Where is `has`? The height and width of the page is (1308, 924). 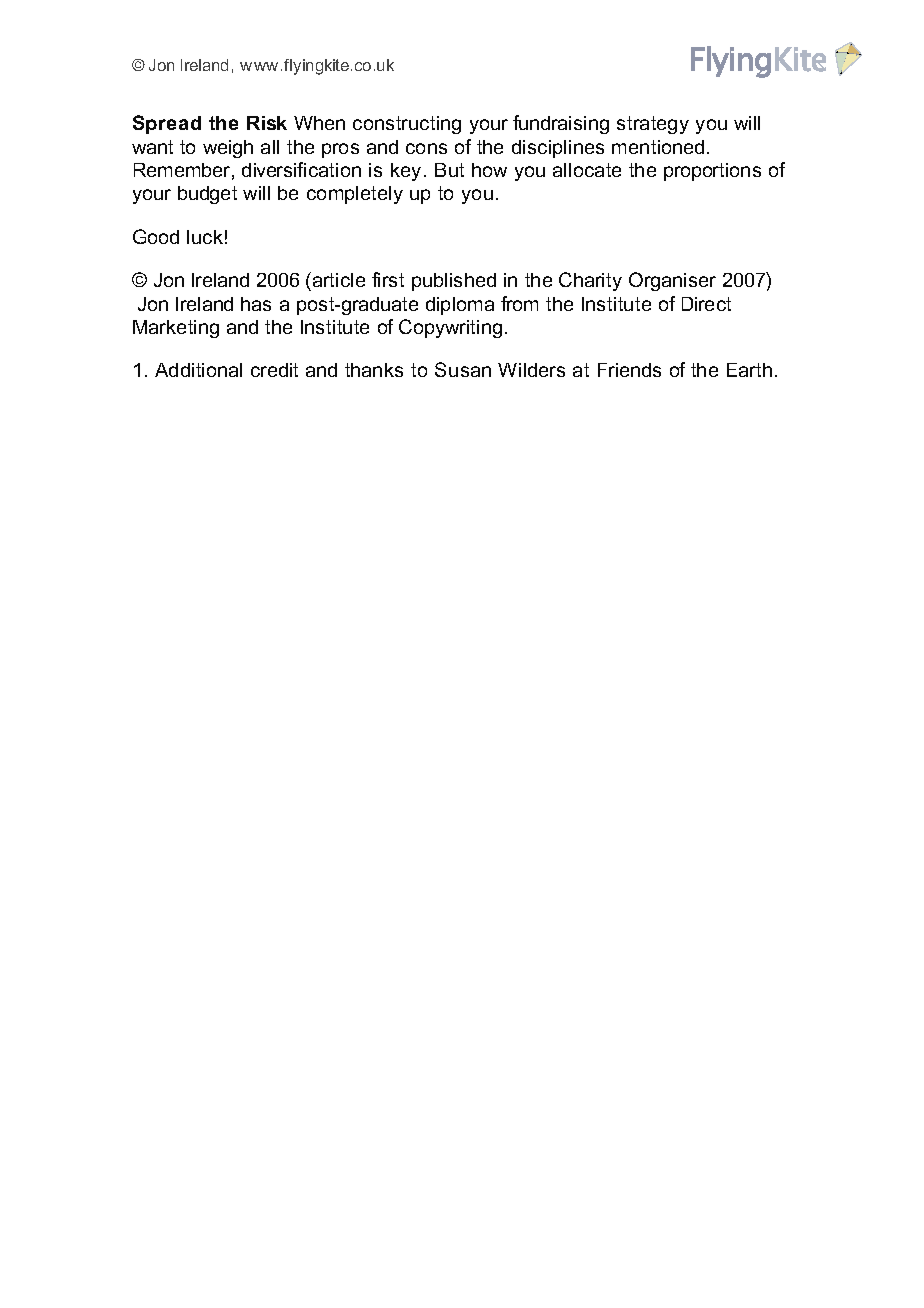
has is located at coordinates (256, 304).
